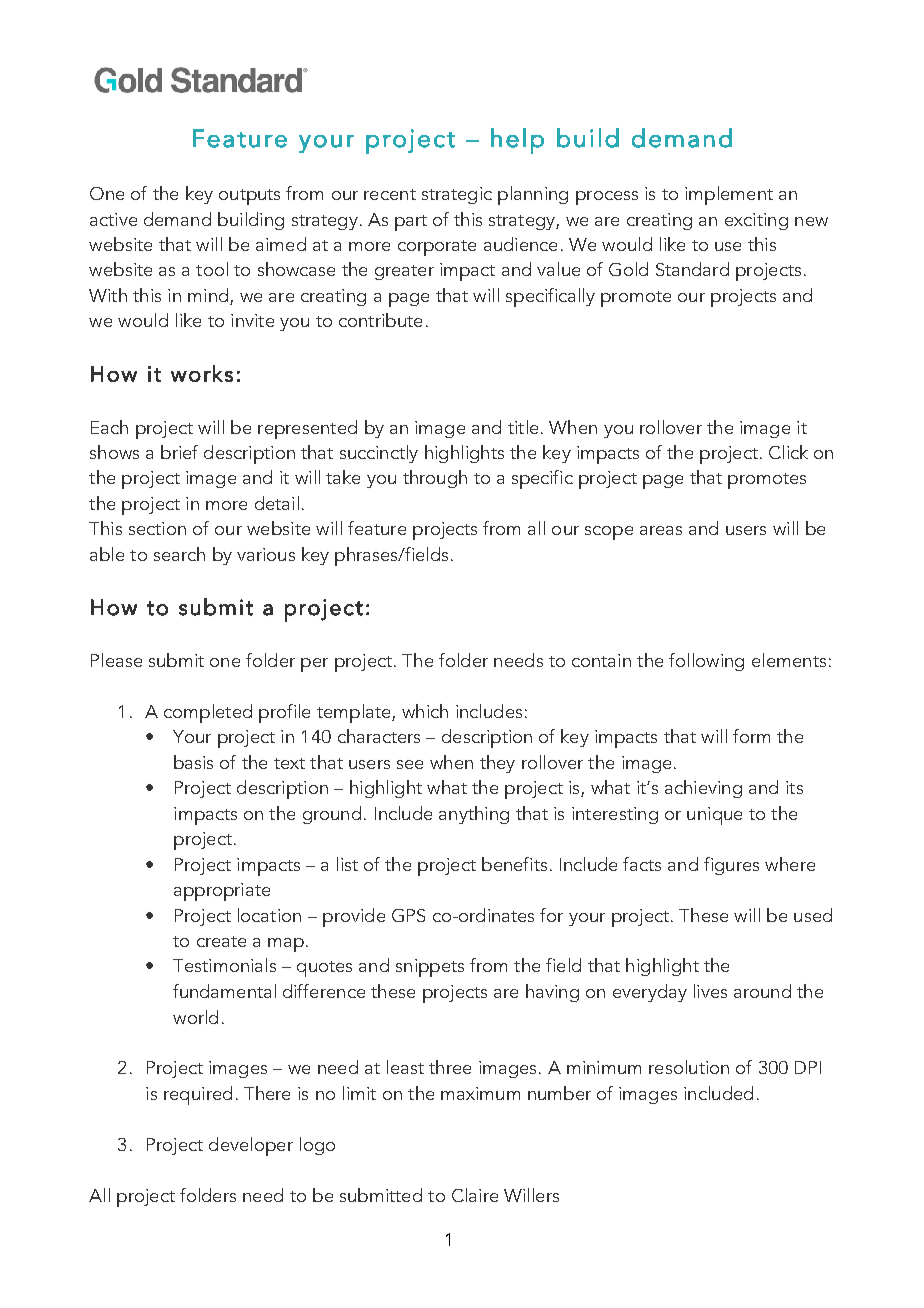  Describe the element at coordinates (788, 452) in the page. I see `Click` at that location.
